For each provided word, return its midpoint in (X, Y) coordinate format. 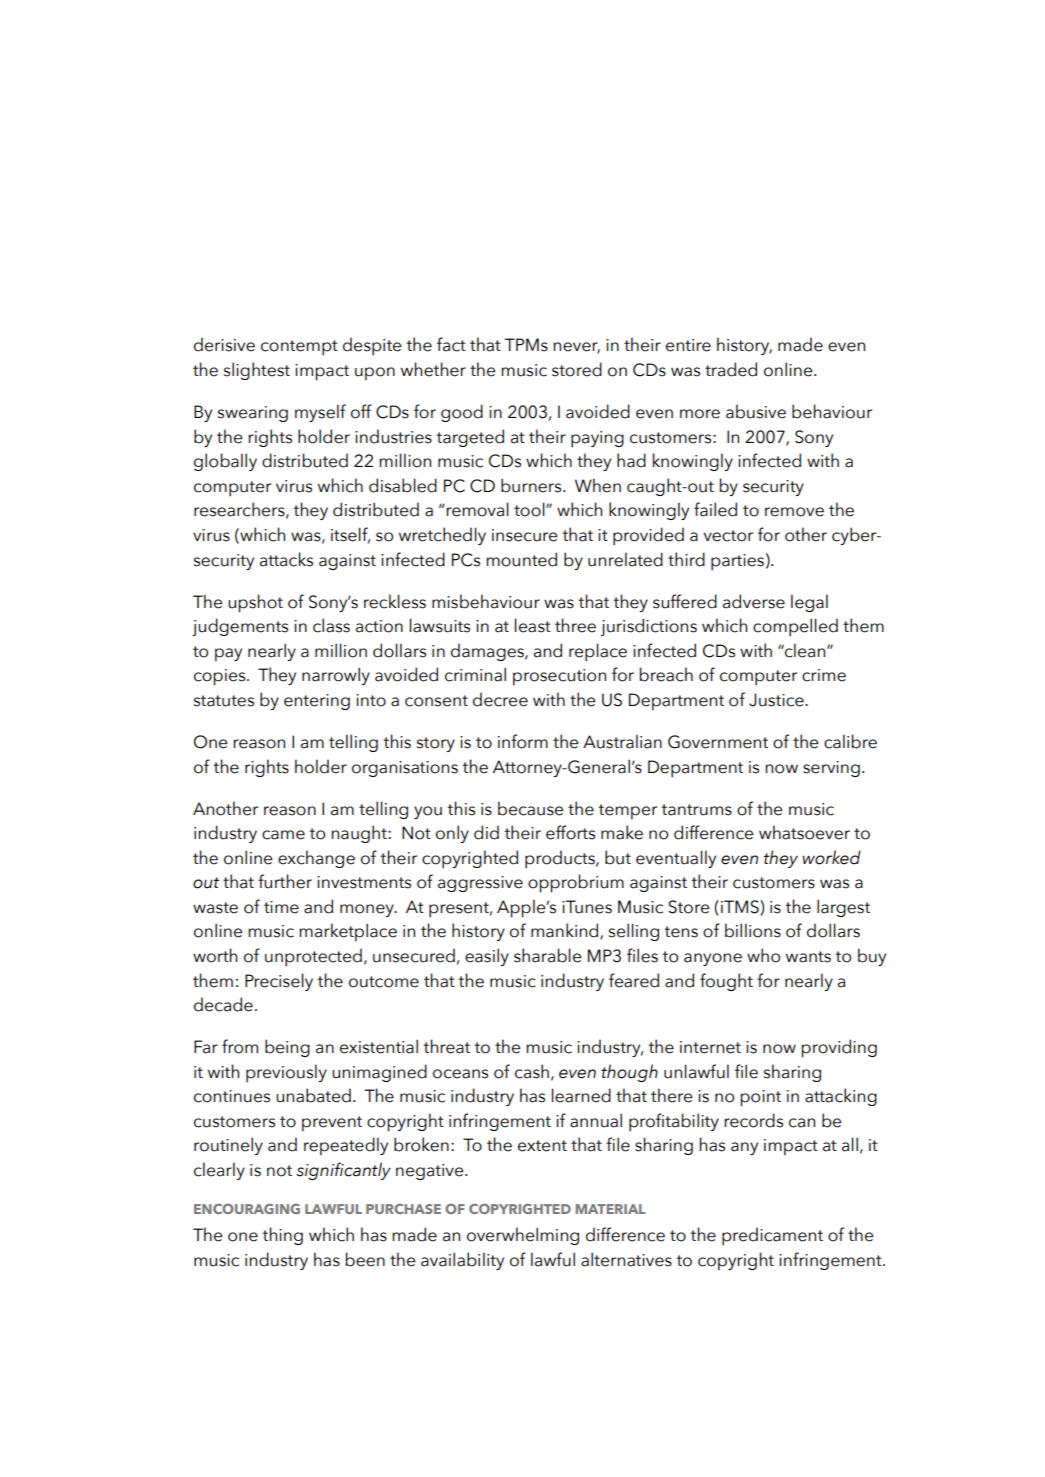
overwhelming (523, 1236)
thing (282, 1236)
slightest (257, 371)
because (530, 808)
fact (451, 344)
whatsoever (804, 832)
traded (731, 369)
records (753, 1120)
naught (360, 834)
